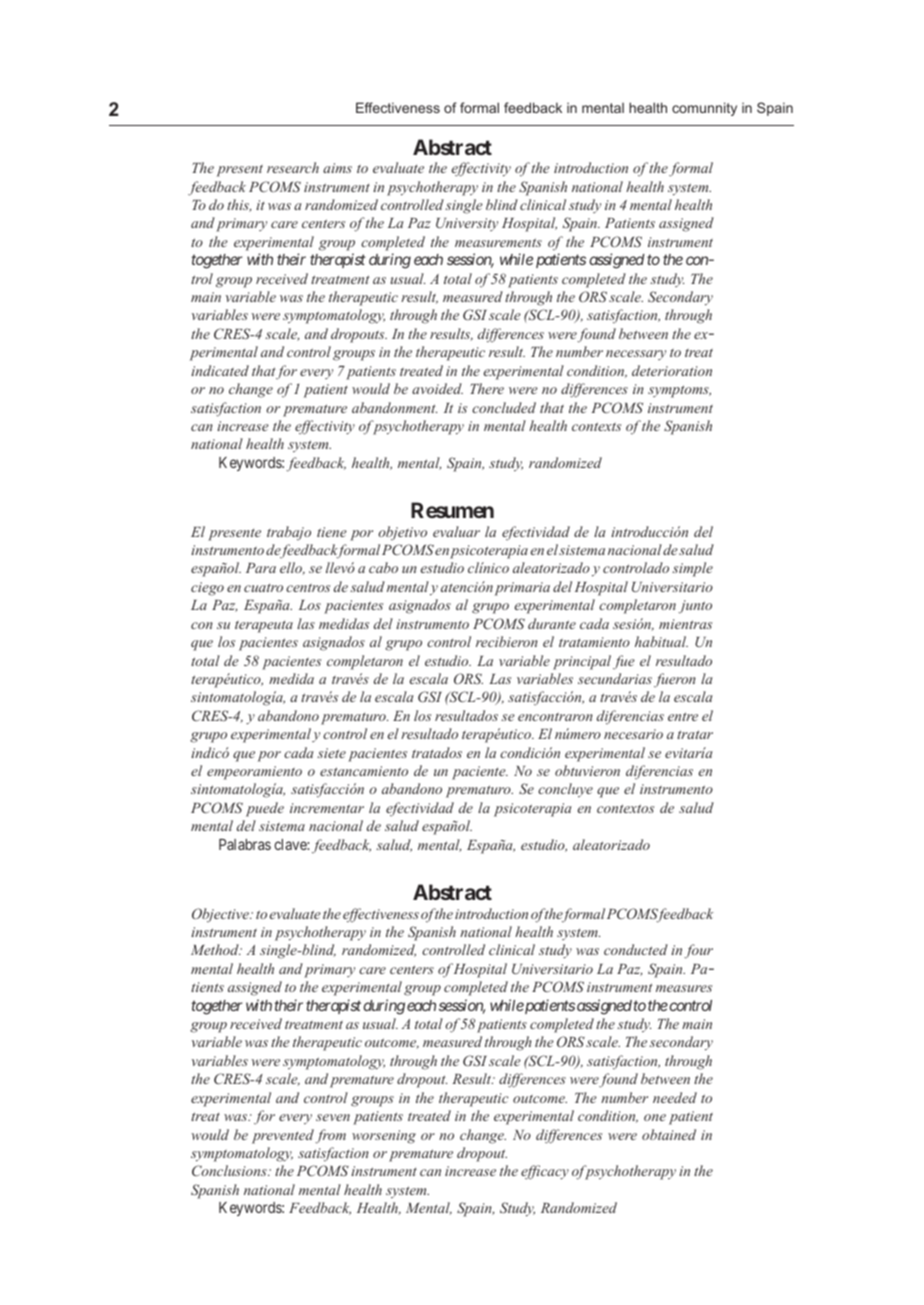 Image resolution: width=924 pixels, height=1305 pixels. What do you see at coordinates (332, 532) in the screenshot?
I see `tiene` at bounding box center [332, 532].
